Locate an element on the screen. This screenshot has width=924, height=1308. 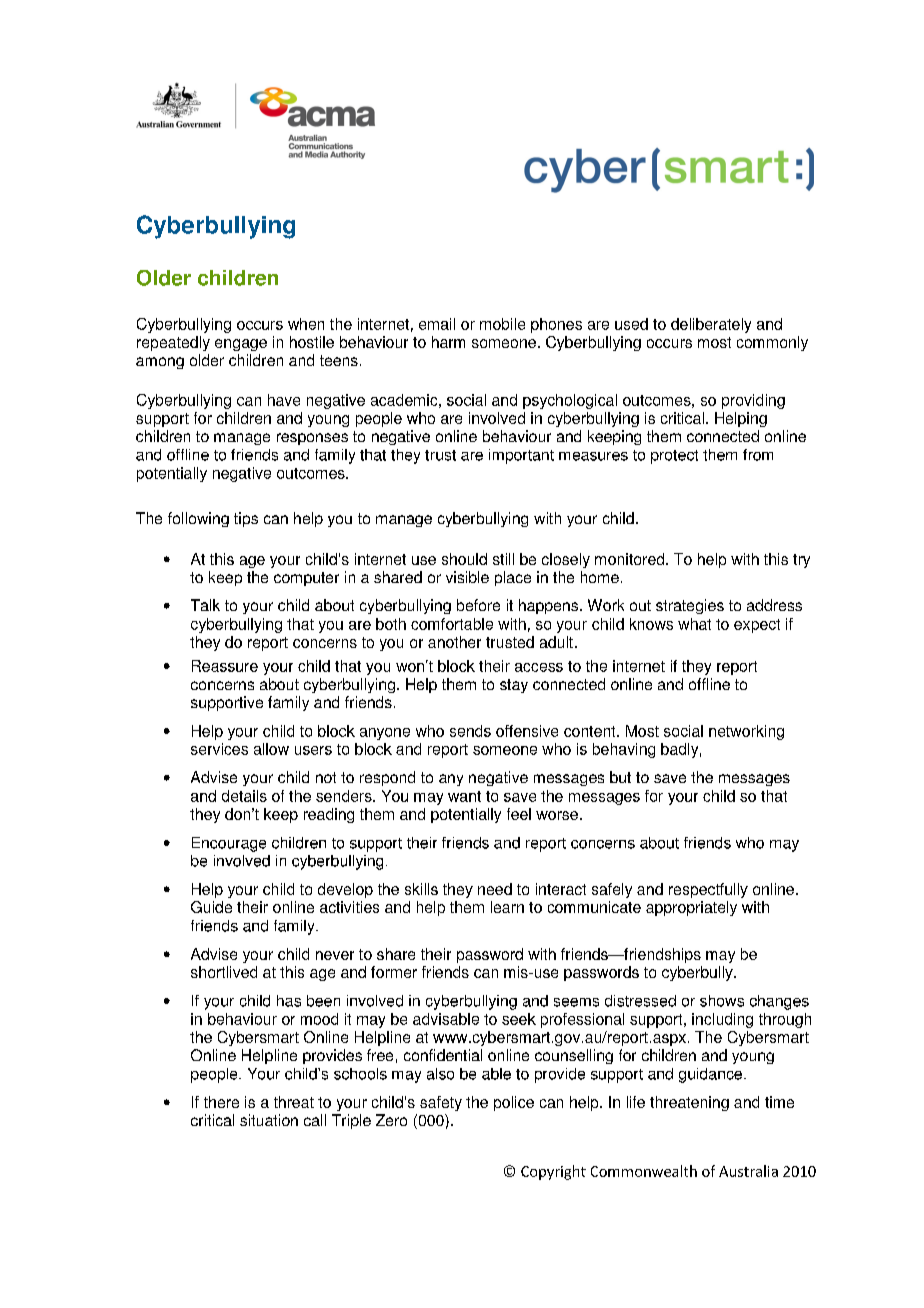
sends is located at coordinates (470, 731).
